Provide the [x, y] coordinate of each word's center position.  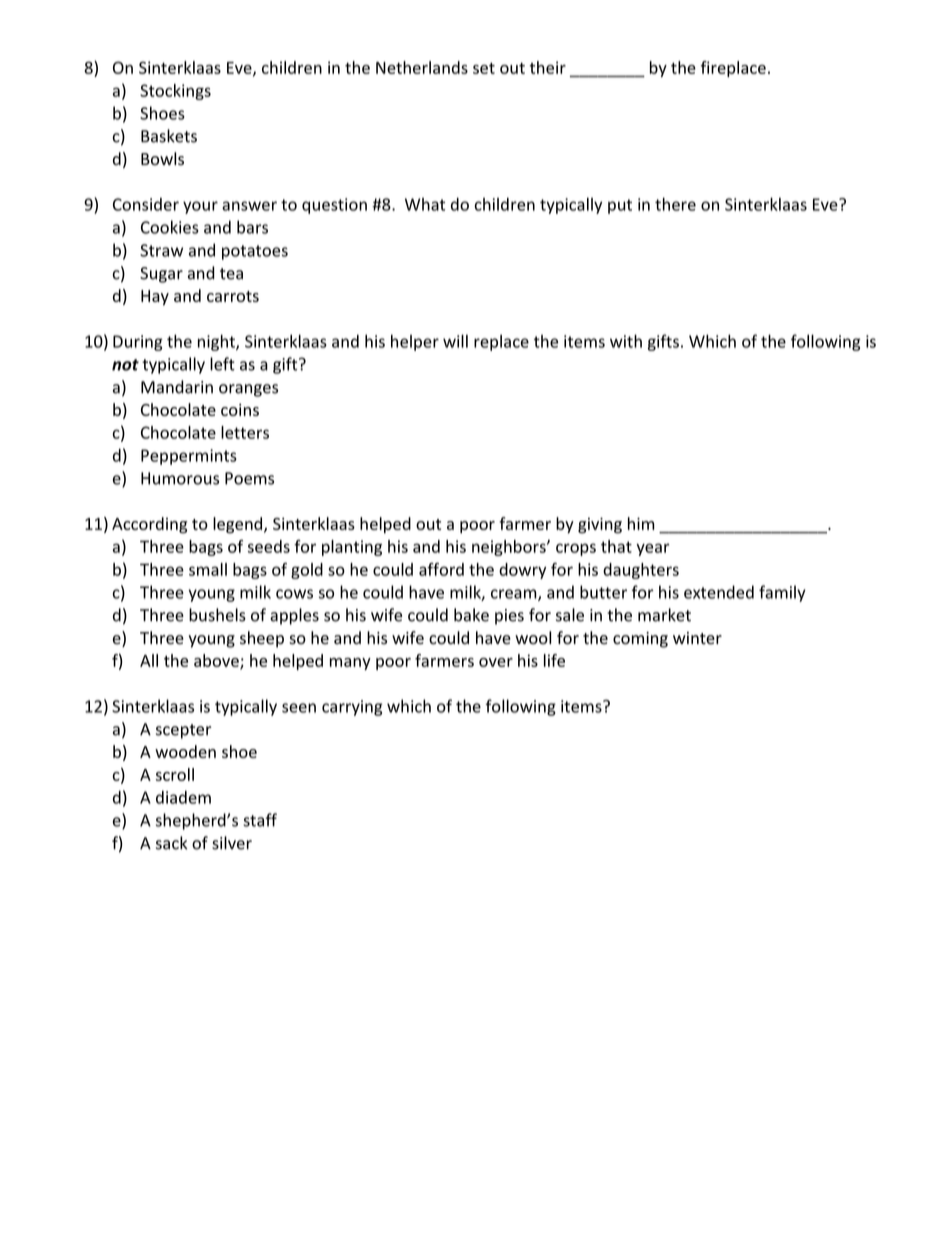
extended [719, 592]
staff [260, 820]
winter [697, 638]
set [484, 68]
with [626, 341]
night [217, 342]
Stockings [175, 92]
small [208, 569]
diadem [183, 797]
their [548, 67]
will [455, 341]
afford [441, 569]
